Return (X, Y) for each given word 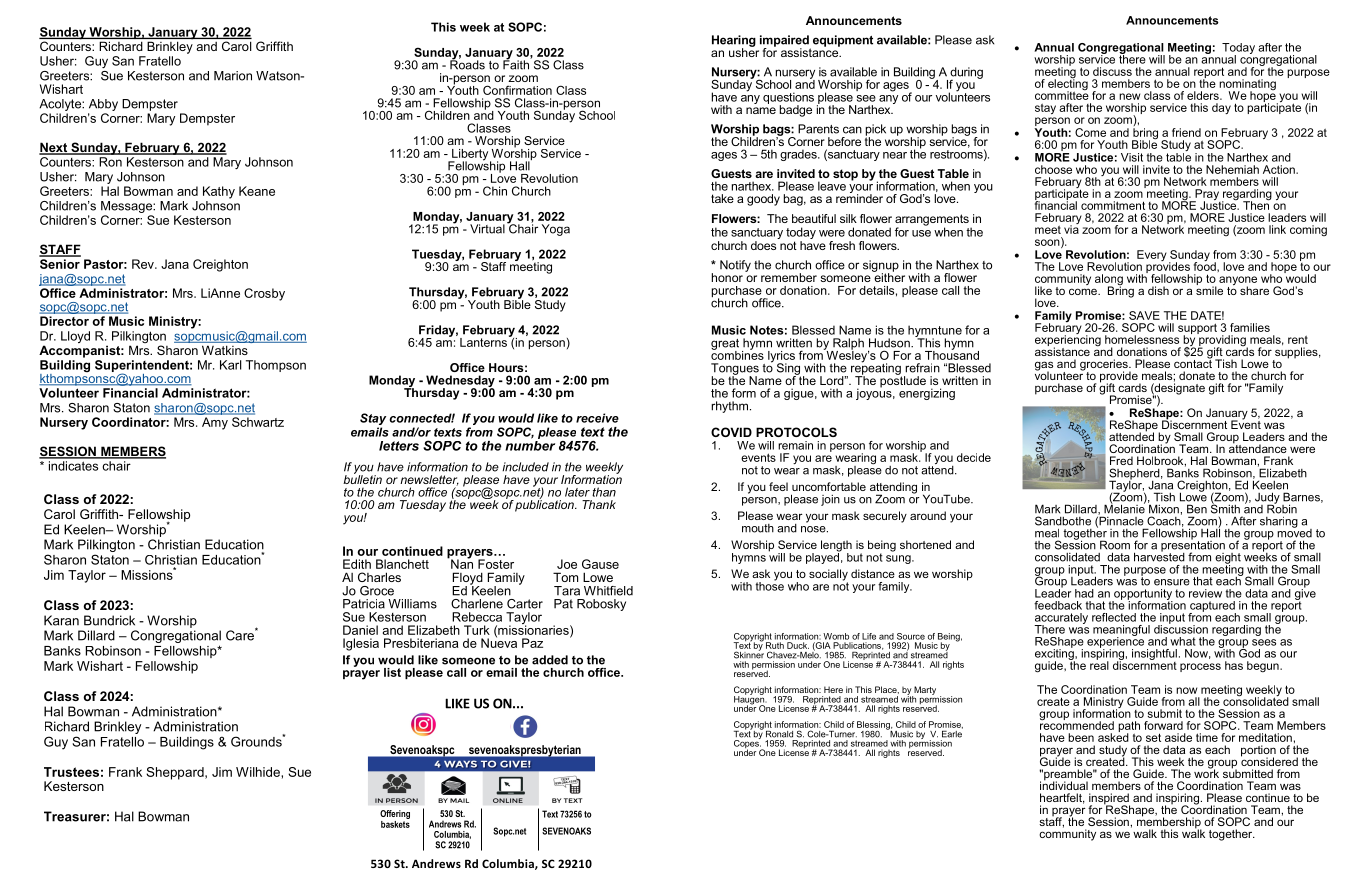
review (1205, 593)
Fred (1121, 460)
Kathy (219, 192)
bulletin (362, 478)
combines (737, 354)
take (722, 198)
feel (778, 486)
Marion (233, 76)
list (392, 672)
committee (1062, 94)
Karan (61, 620)
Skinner (749, 654)
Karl (231, 365)
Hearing (734, 42)
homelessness (1142, 339)
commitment (1113, 205)
